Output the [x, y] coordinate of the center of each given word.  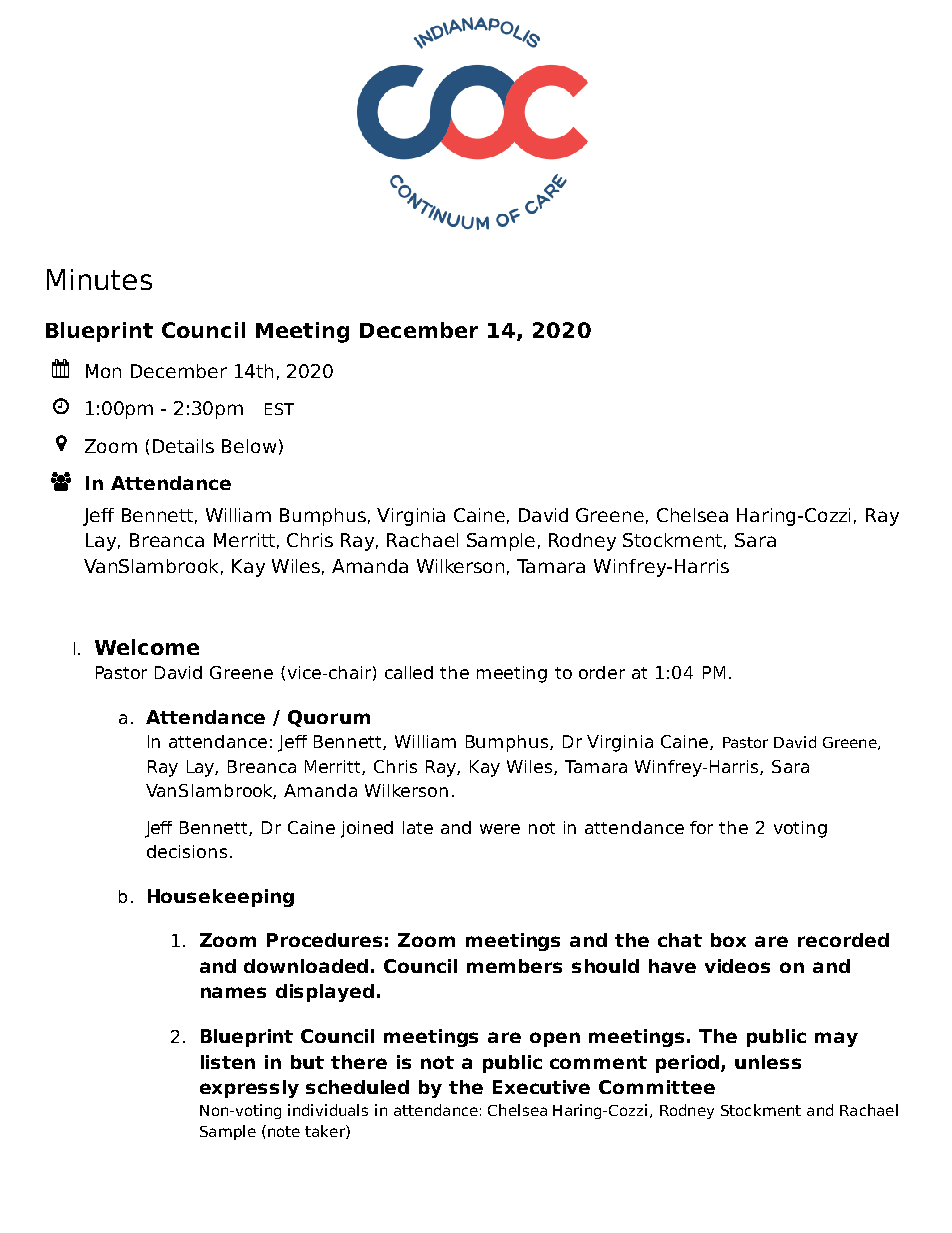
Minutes [99, 279]
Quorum [329, 718]
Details [183, 446]
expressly [249, 1089]
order [602, 672]
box [728, 940]
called [409, 672]
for [701, 827]
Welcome [147, 647]
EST [279, 409]
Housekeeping [221, 898]
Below [249, 446]
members [514, 966]
